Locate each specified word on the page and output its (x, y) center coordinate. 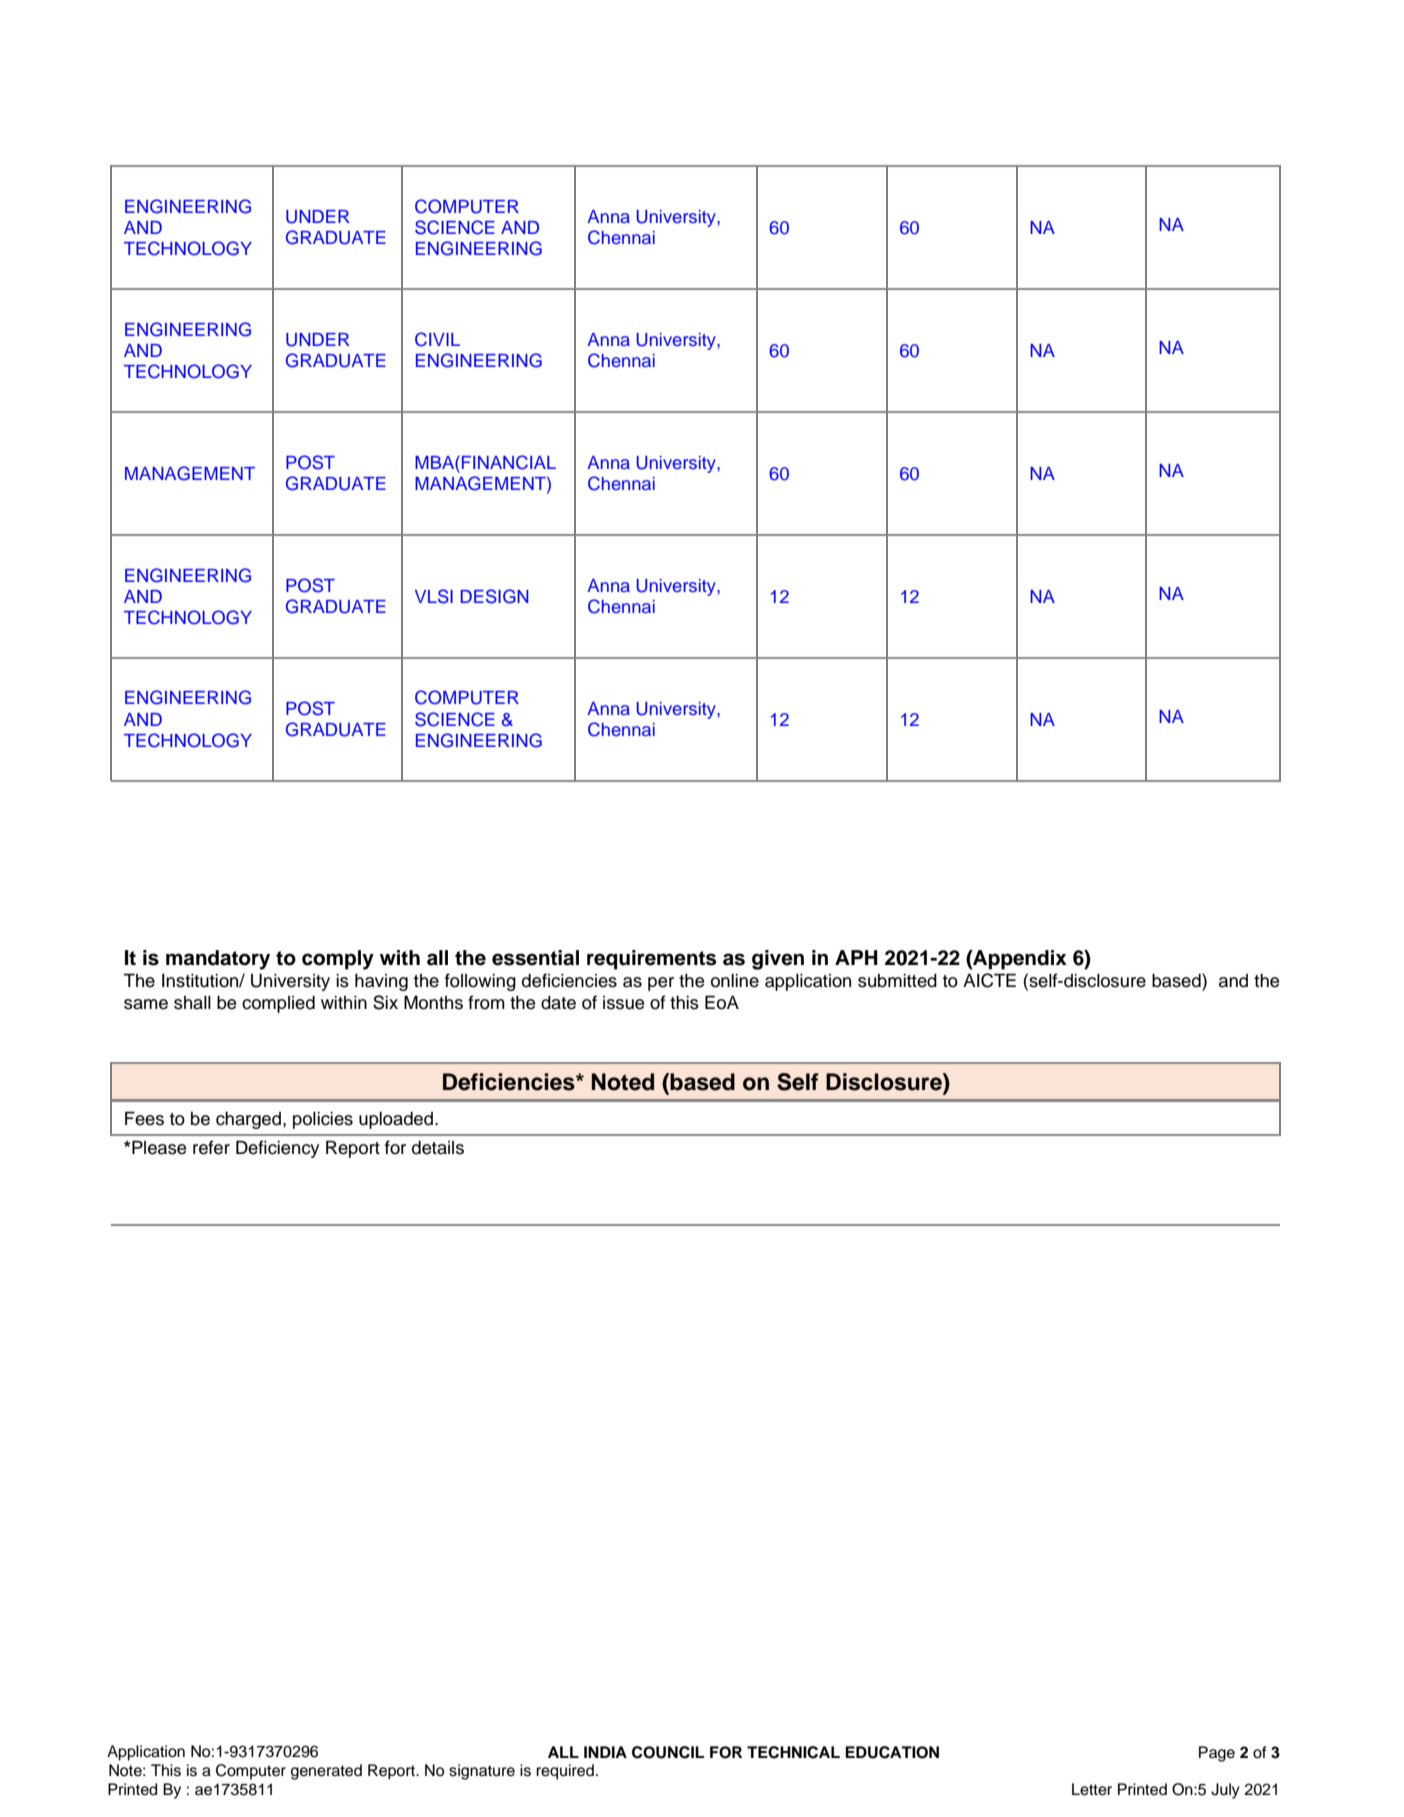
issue (623, 1003)
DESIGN (494, 596)
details (438, 1148)
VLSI (434, 596)
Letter (1092, 1789)
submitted (897, 981)
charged (248, 1120)
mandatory (218, 960)
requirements (651, 960)
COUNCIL (668, 1752)
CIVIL (437, 339)
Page (1217, 1754)
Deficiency (277, 1149)
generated (326, 1772)
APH (856, 957)
